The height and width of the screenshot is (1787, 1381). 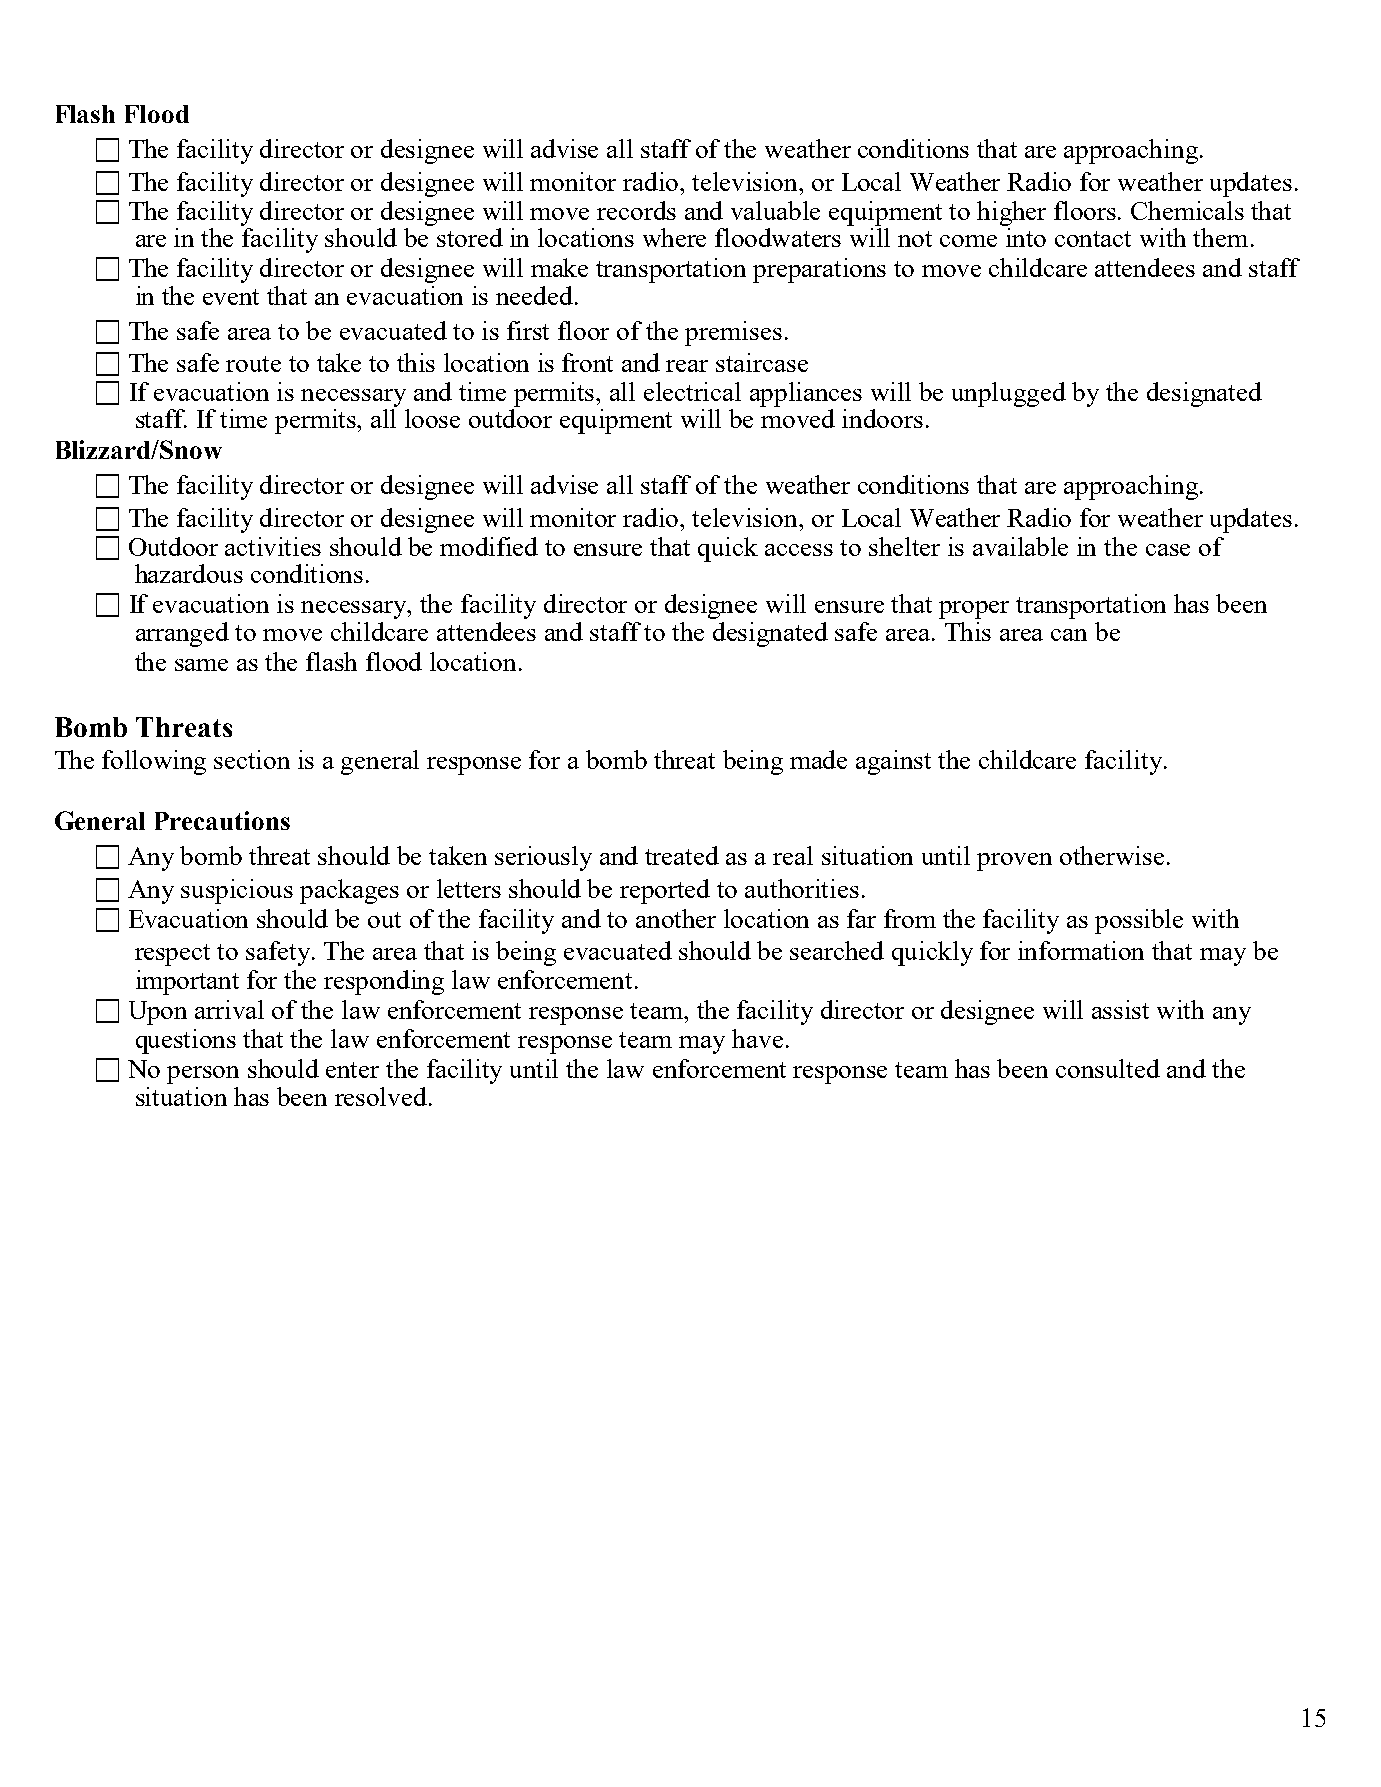 I want to click on electrical, so click(x=692, y=391).
